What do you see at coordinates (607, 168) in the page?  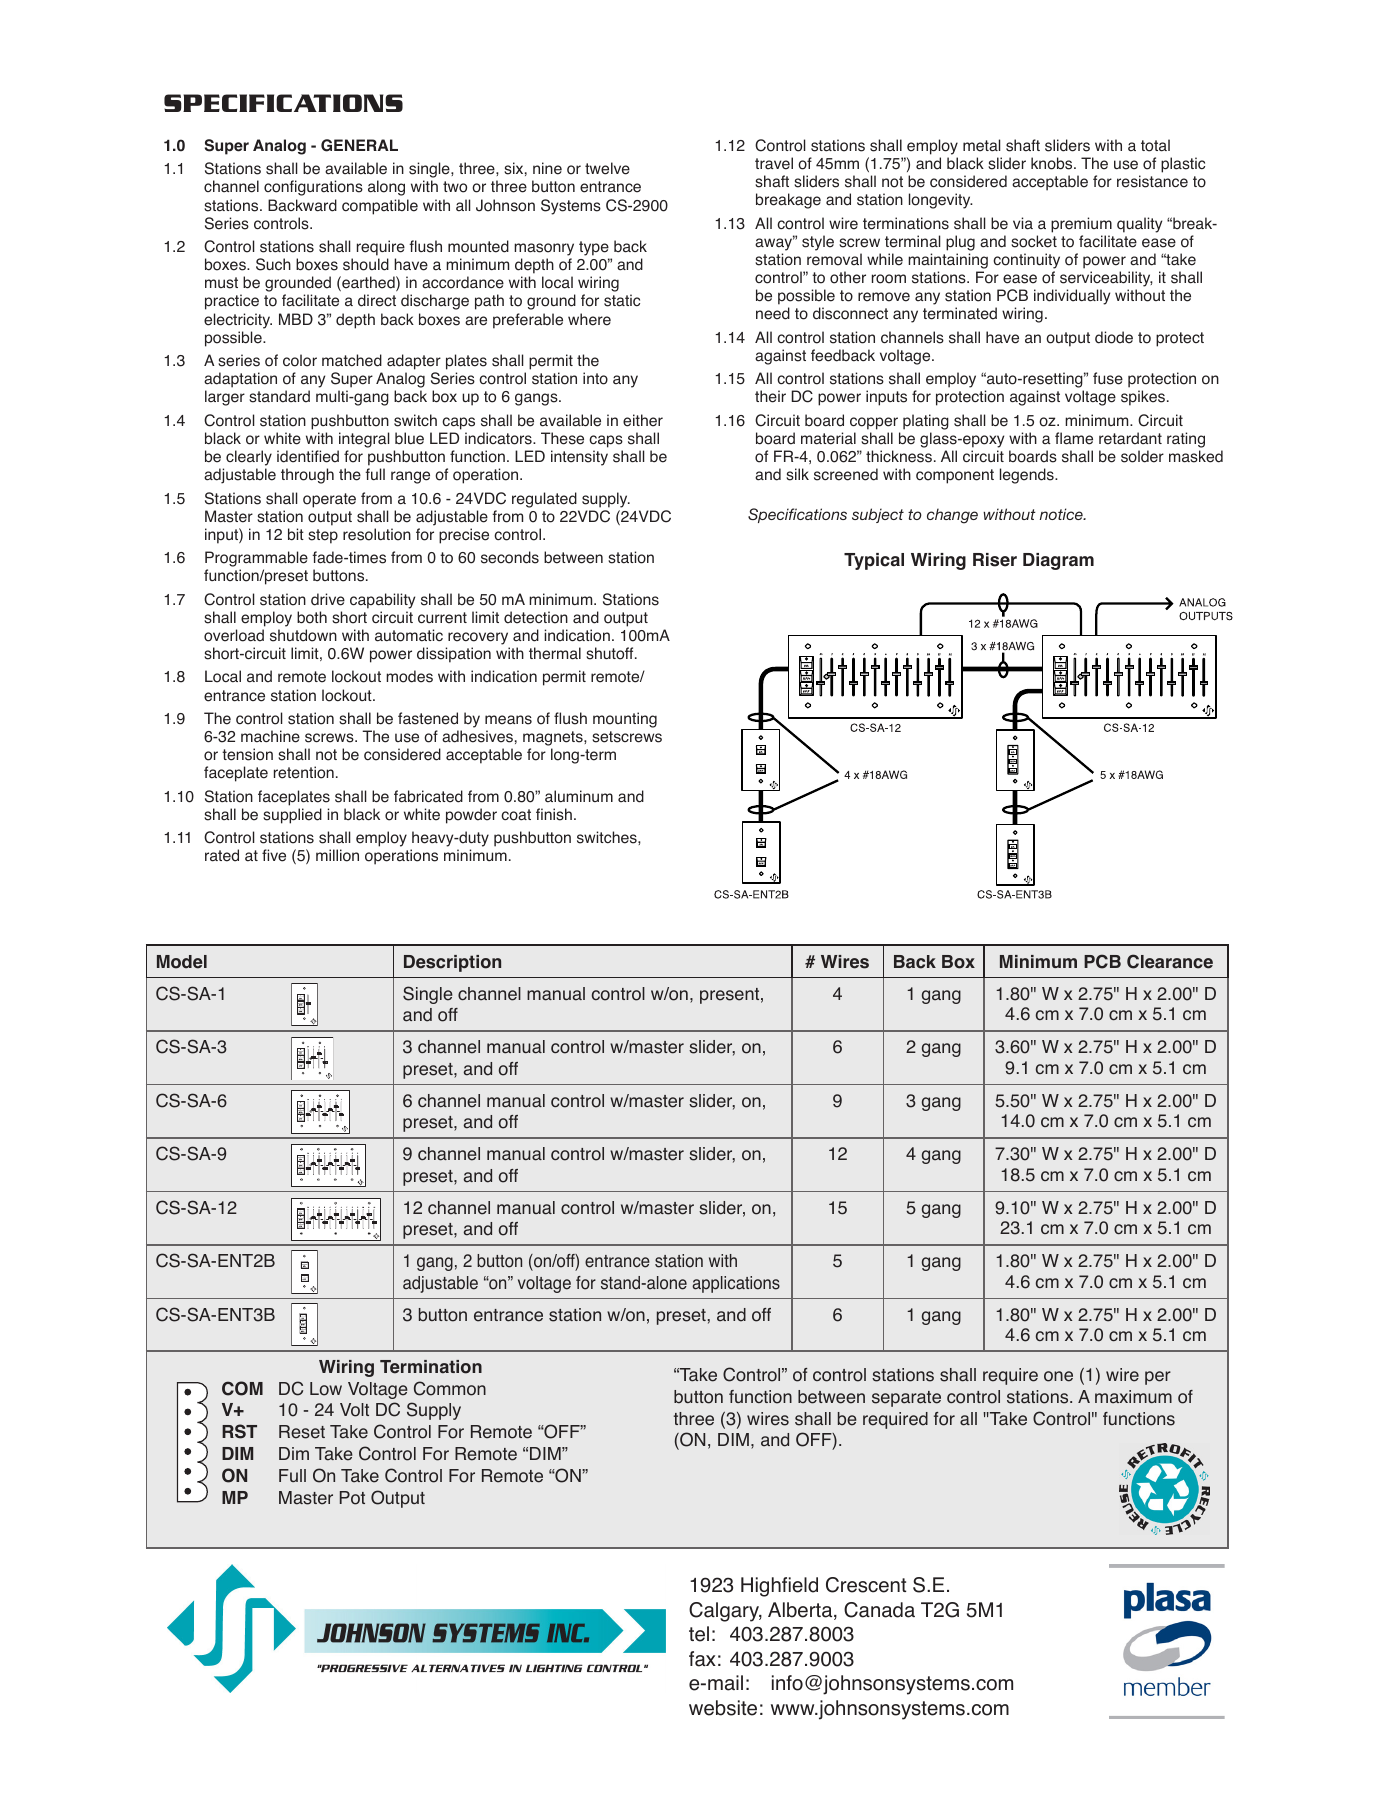 I see `twelve` at bounding box center [607, 168].
